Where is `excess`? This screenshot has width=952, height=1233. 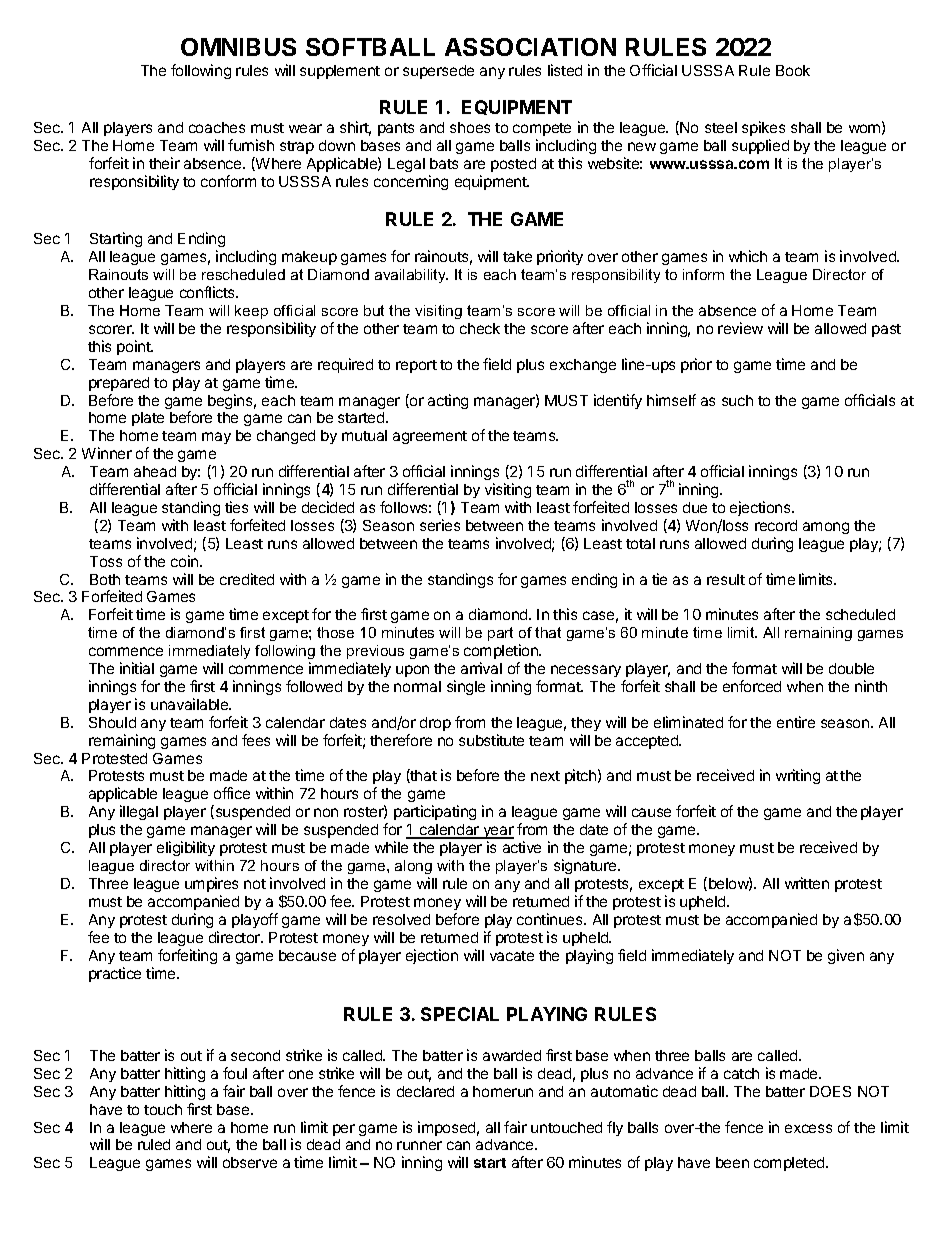 excess is located at coordinates (808, 1128).
